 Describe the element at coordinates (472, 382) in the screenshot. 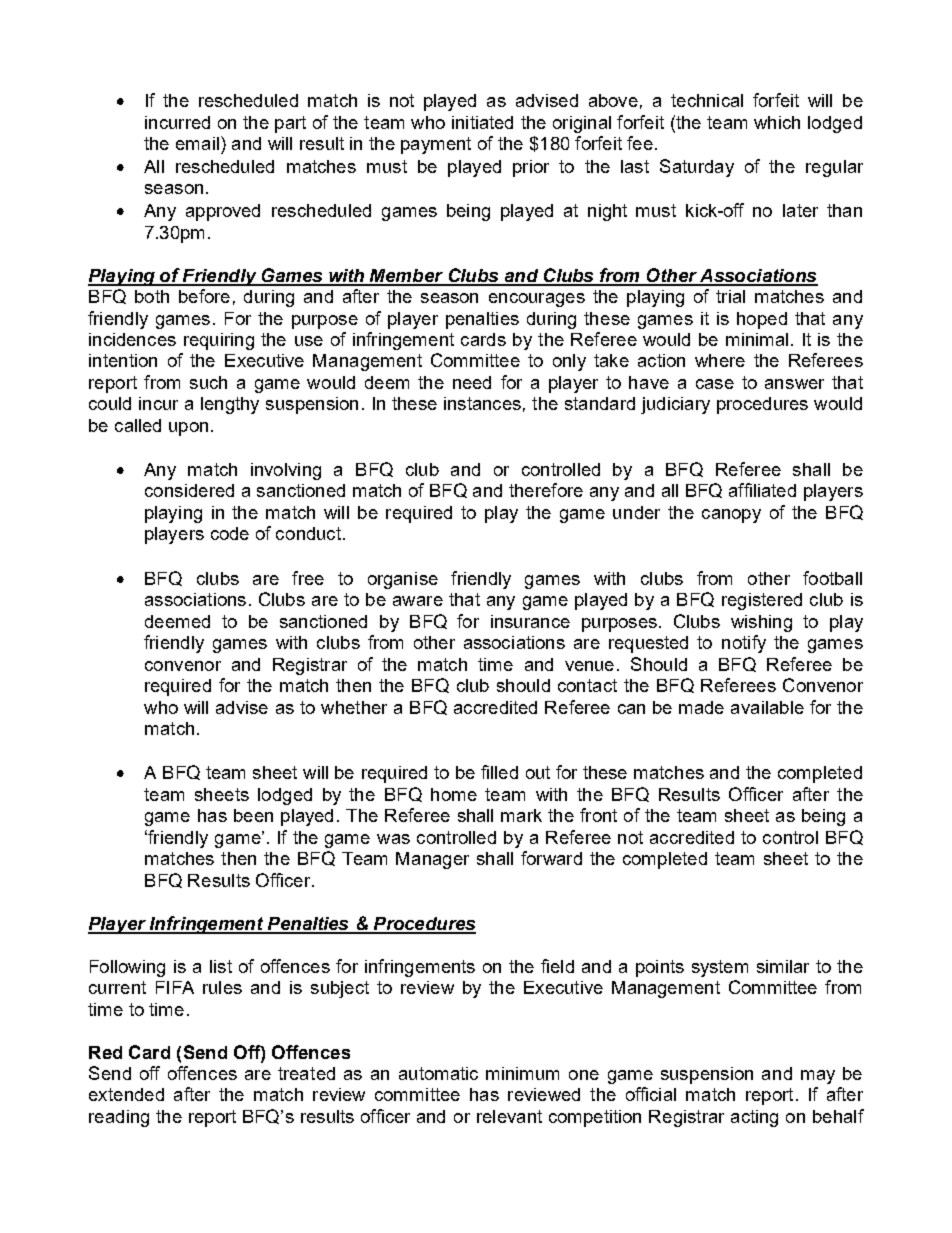

I see `need` at that location.
